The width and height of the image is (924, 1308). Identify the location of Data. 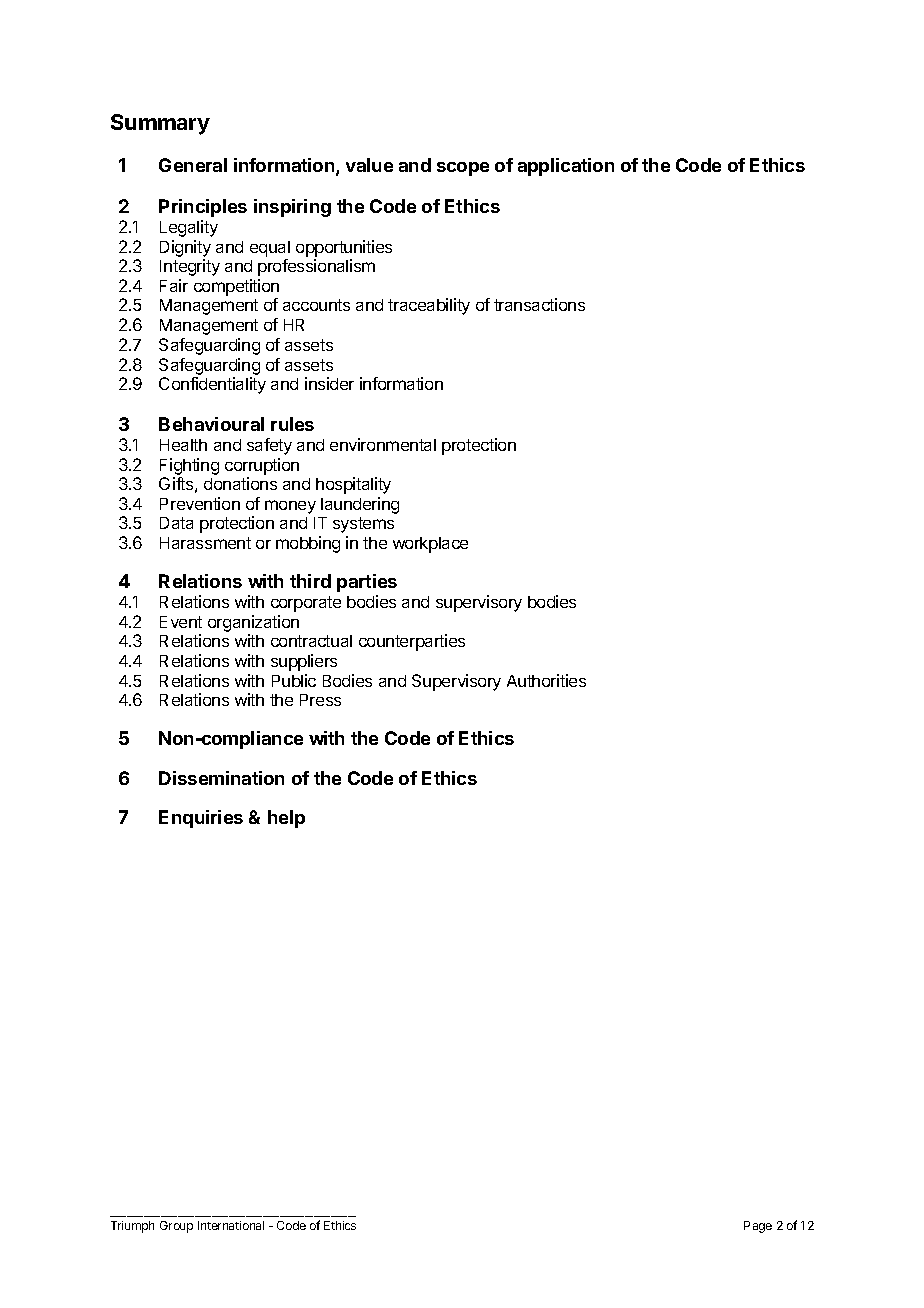
(176, 523).
